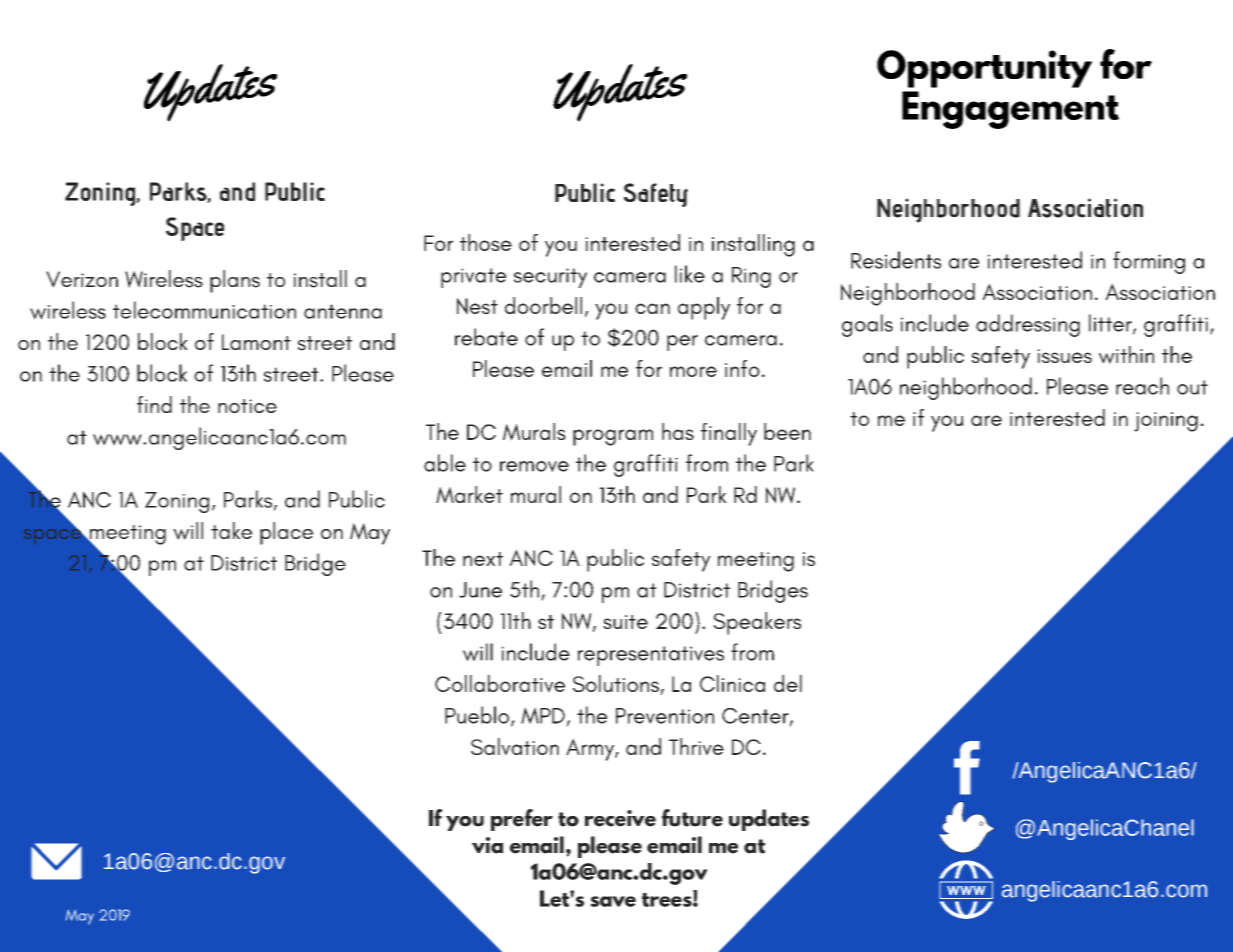 This document has height=952, width=1233. What do you see at coordinates (256, 342) in the document?
I see `Lamont` at bounding box center [256, 342].
